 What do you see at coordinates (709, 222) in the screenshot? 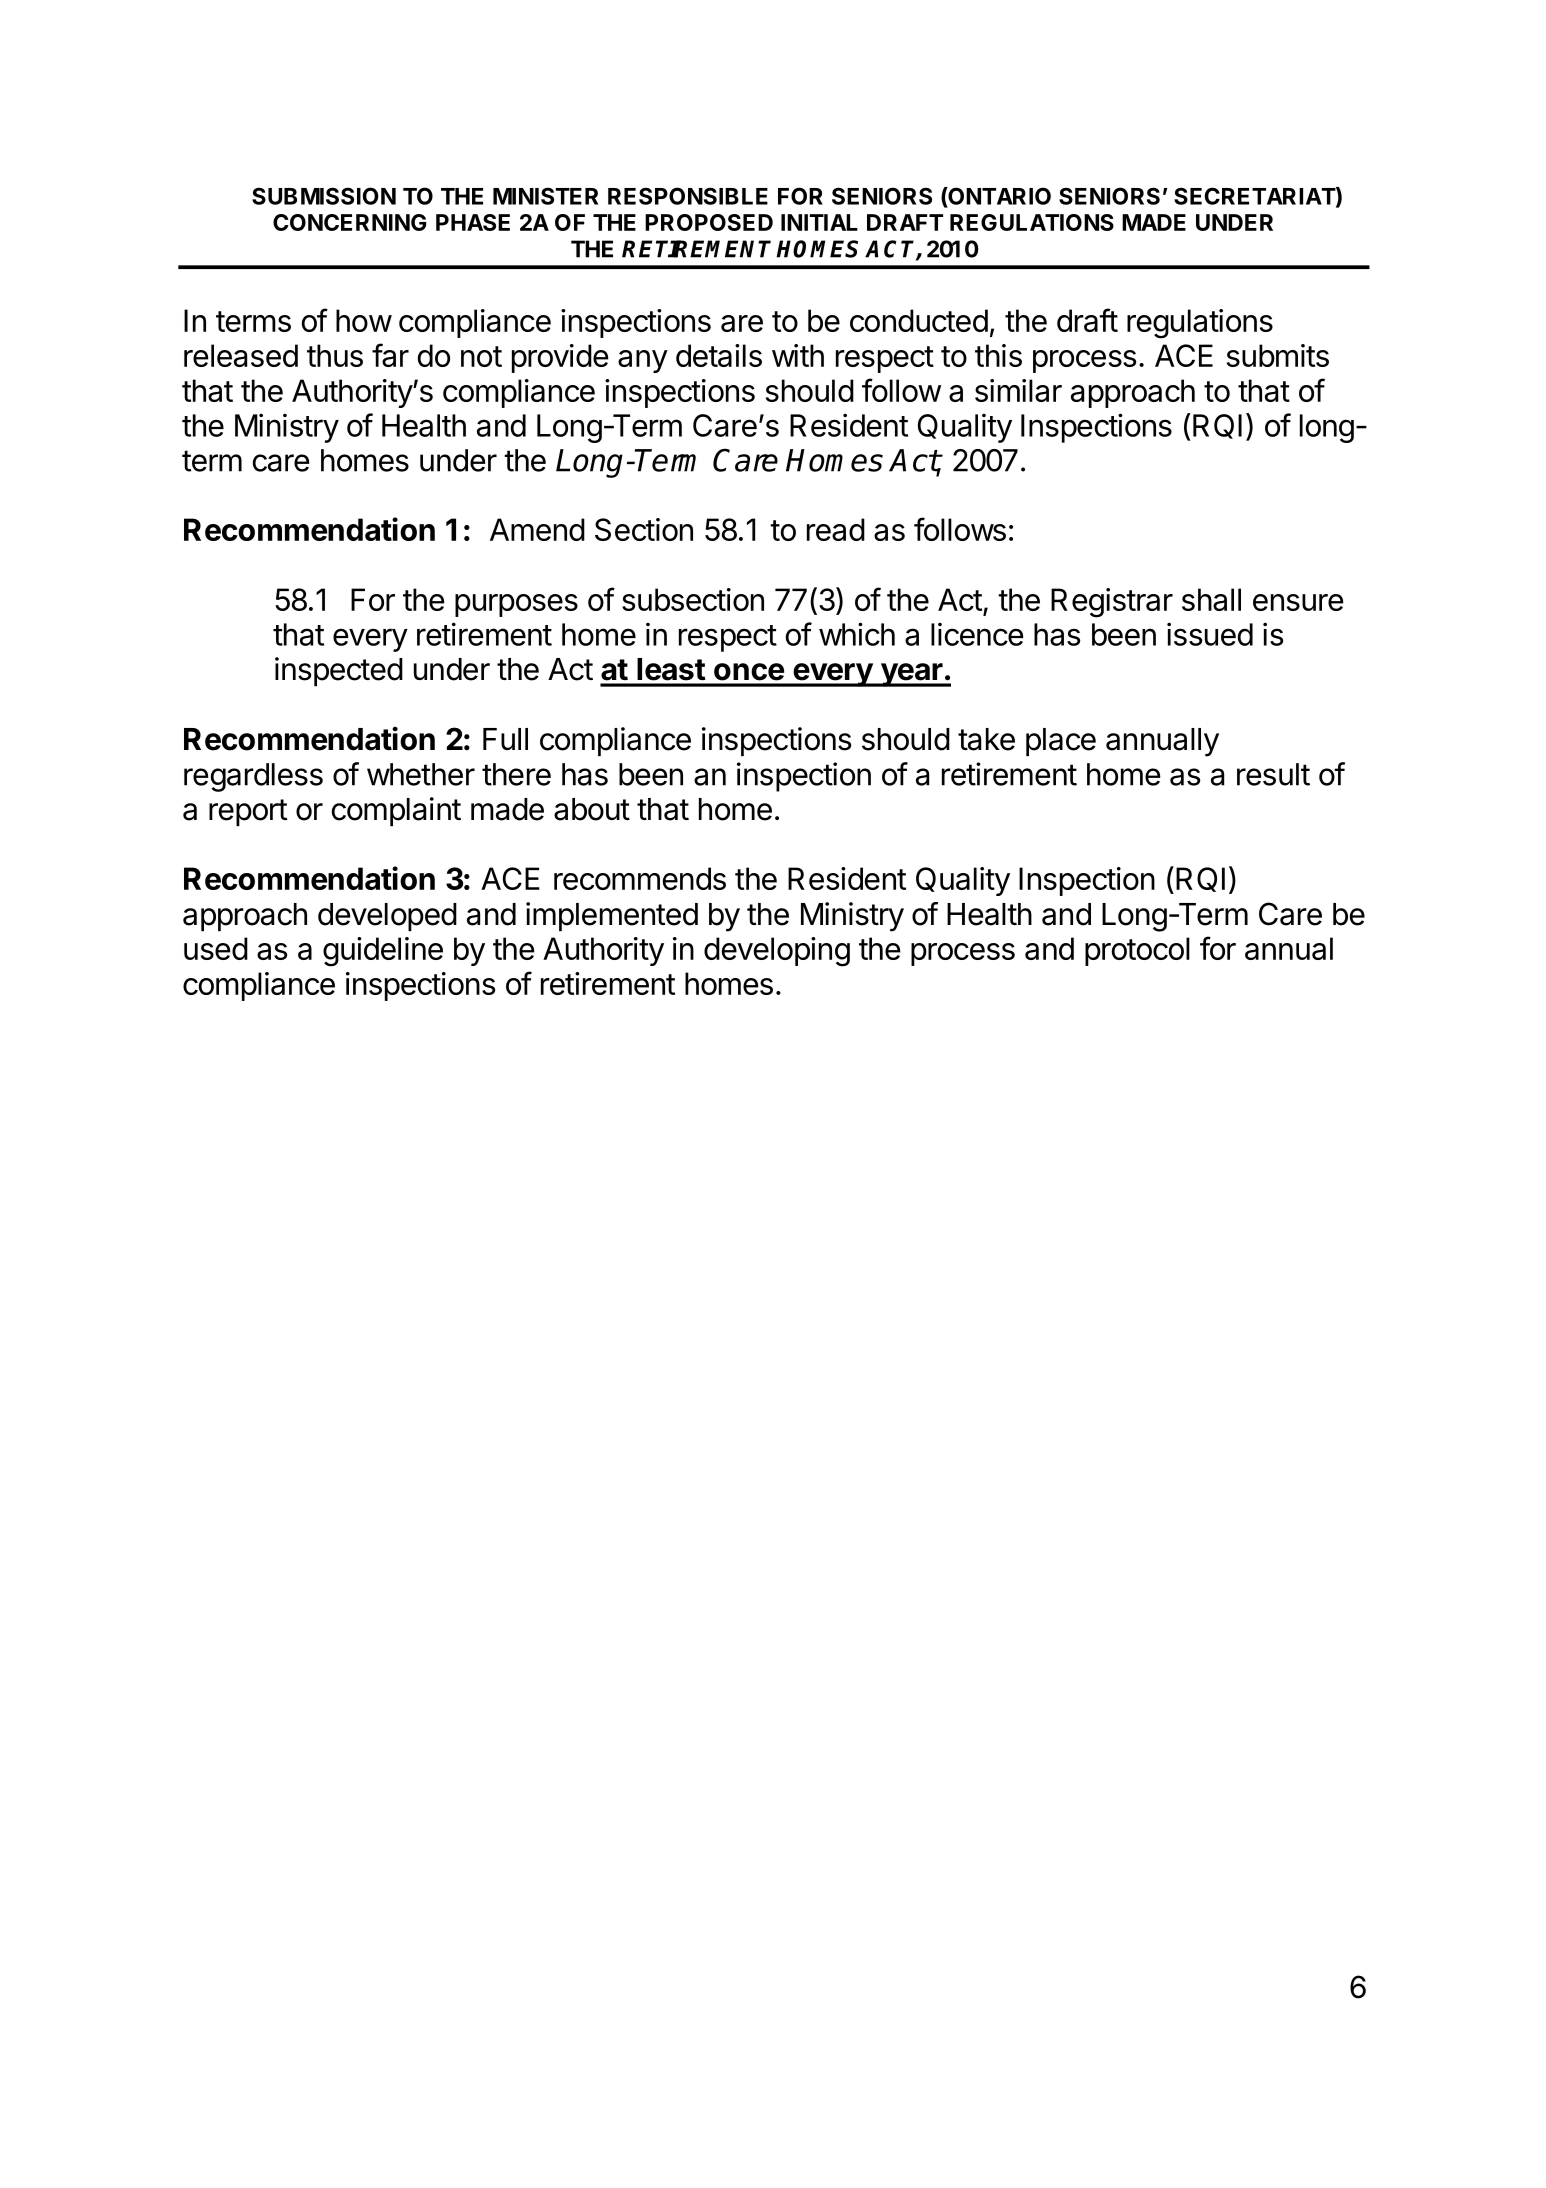
I see `PROPOSED` at bounding box center [709, 222].
